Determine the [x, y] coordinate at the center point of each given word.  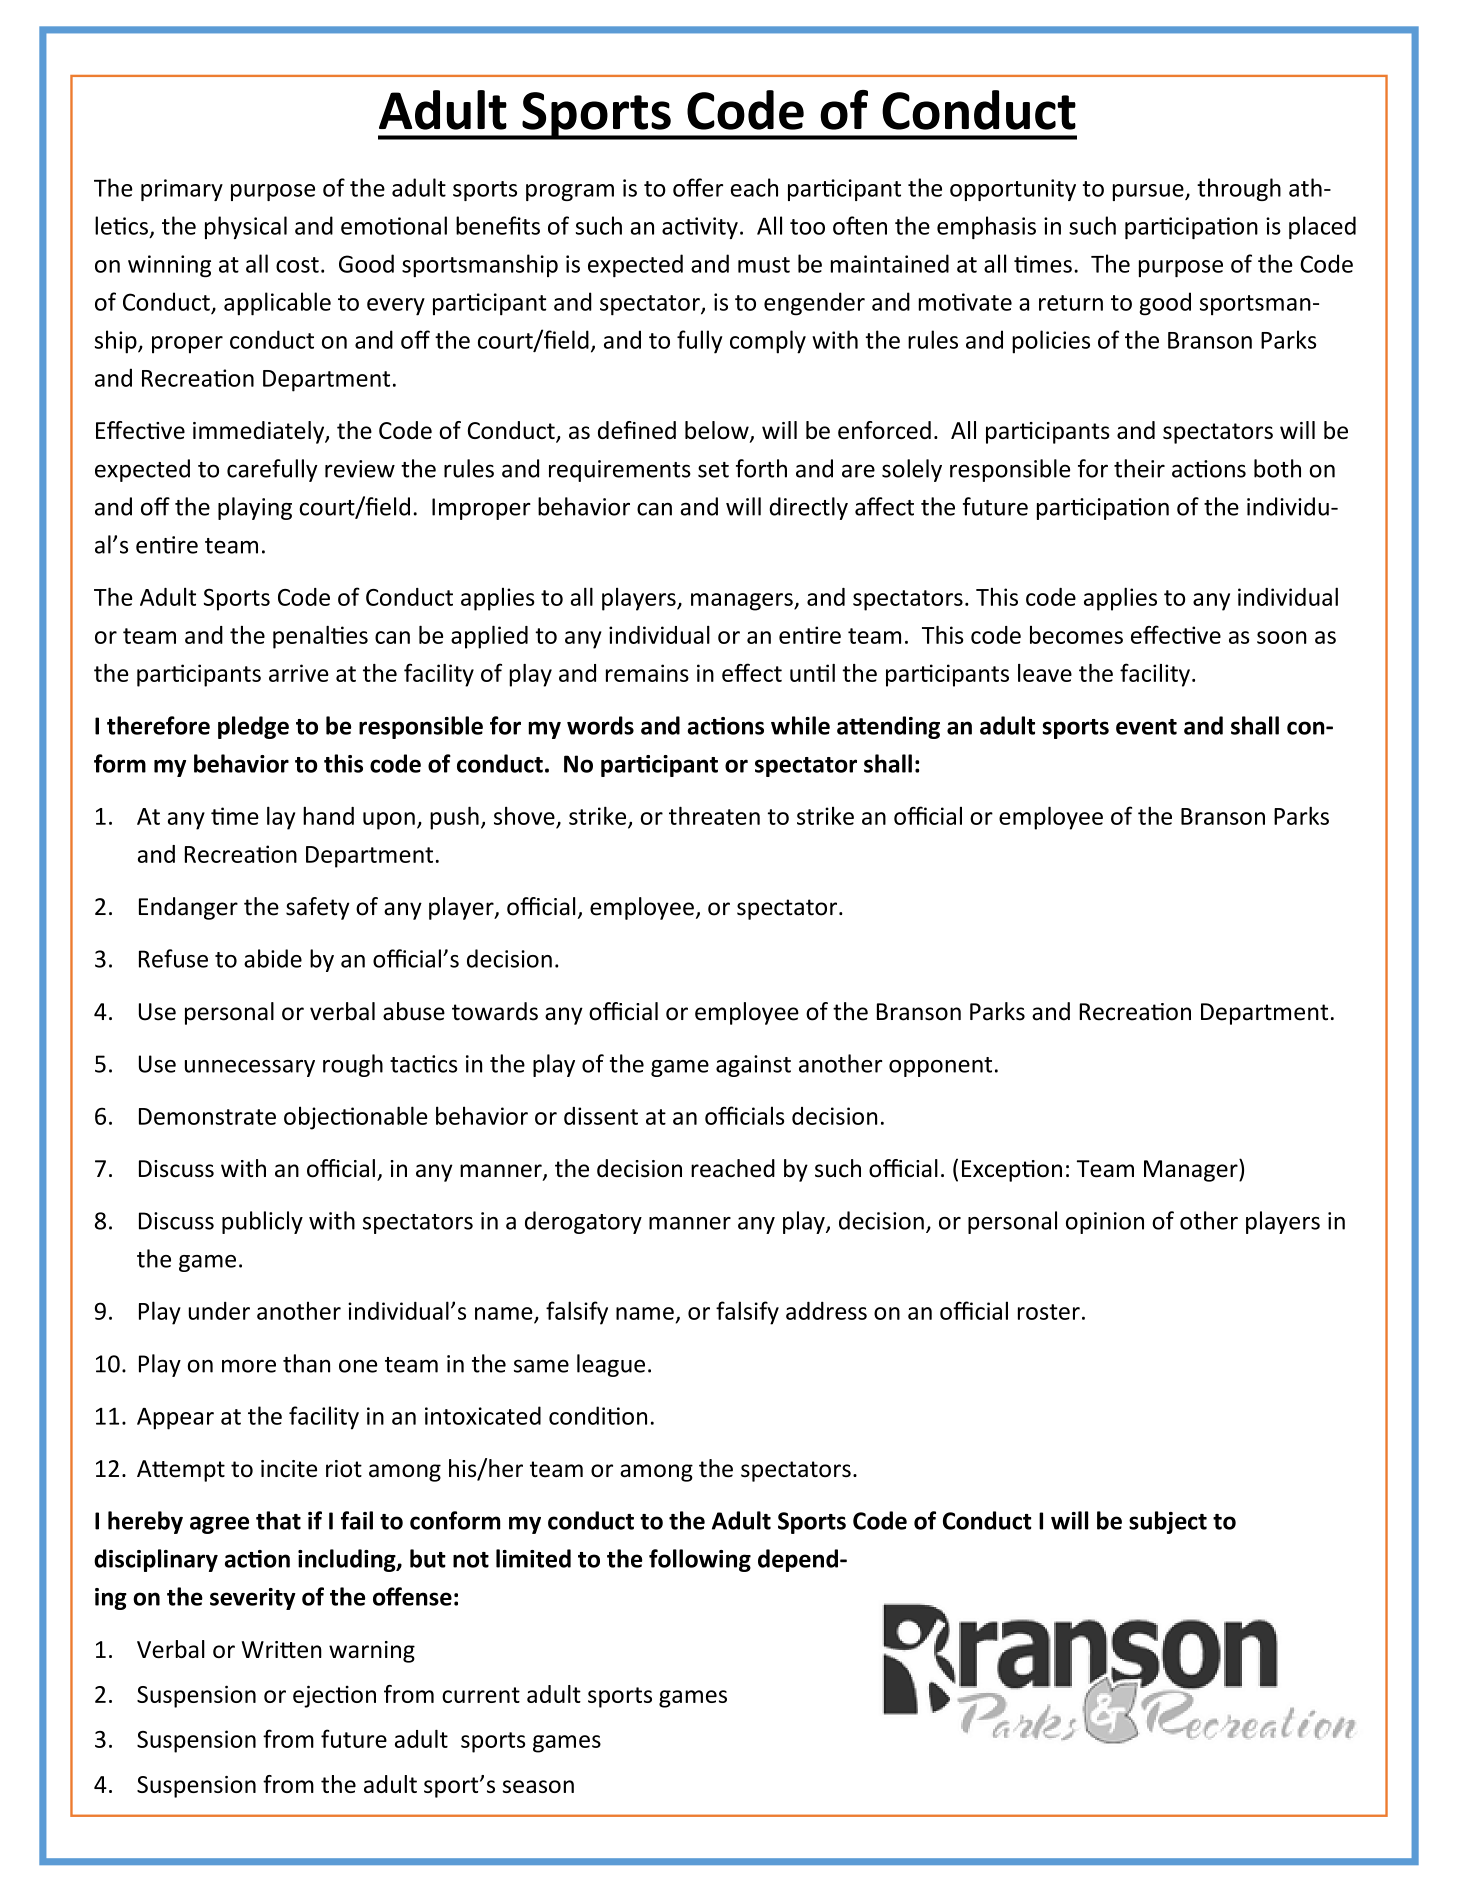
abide [273, 958]
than [306, 1363]
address [826, 1310]
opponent [940, 1067]
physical [246, 227]
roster [1049, 1312]
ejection [334, 1696]
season [538, 1786]
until [812, 673]
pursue [1149, 192]
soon [1282, 637]
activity [700, 228]
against [753, 1066]
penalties [320, 637]
